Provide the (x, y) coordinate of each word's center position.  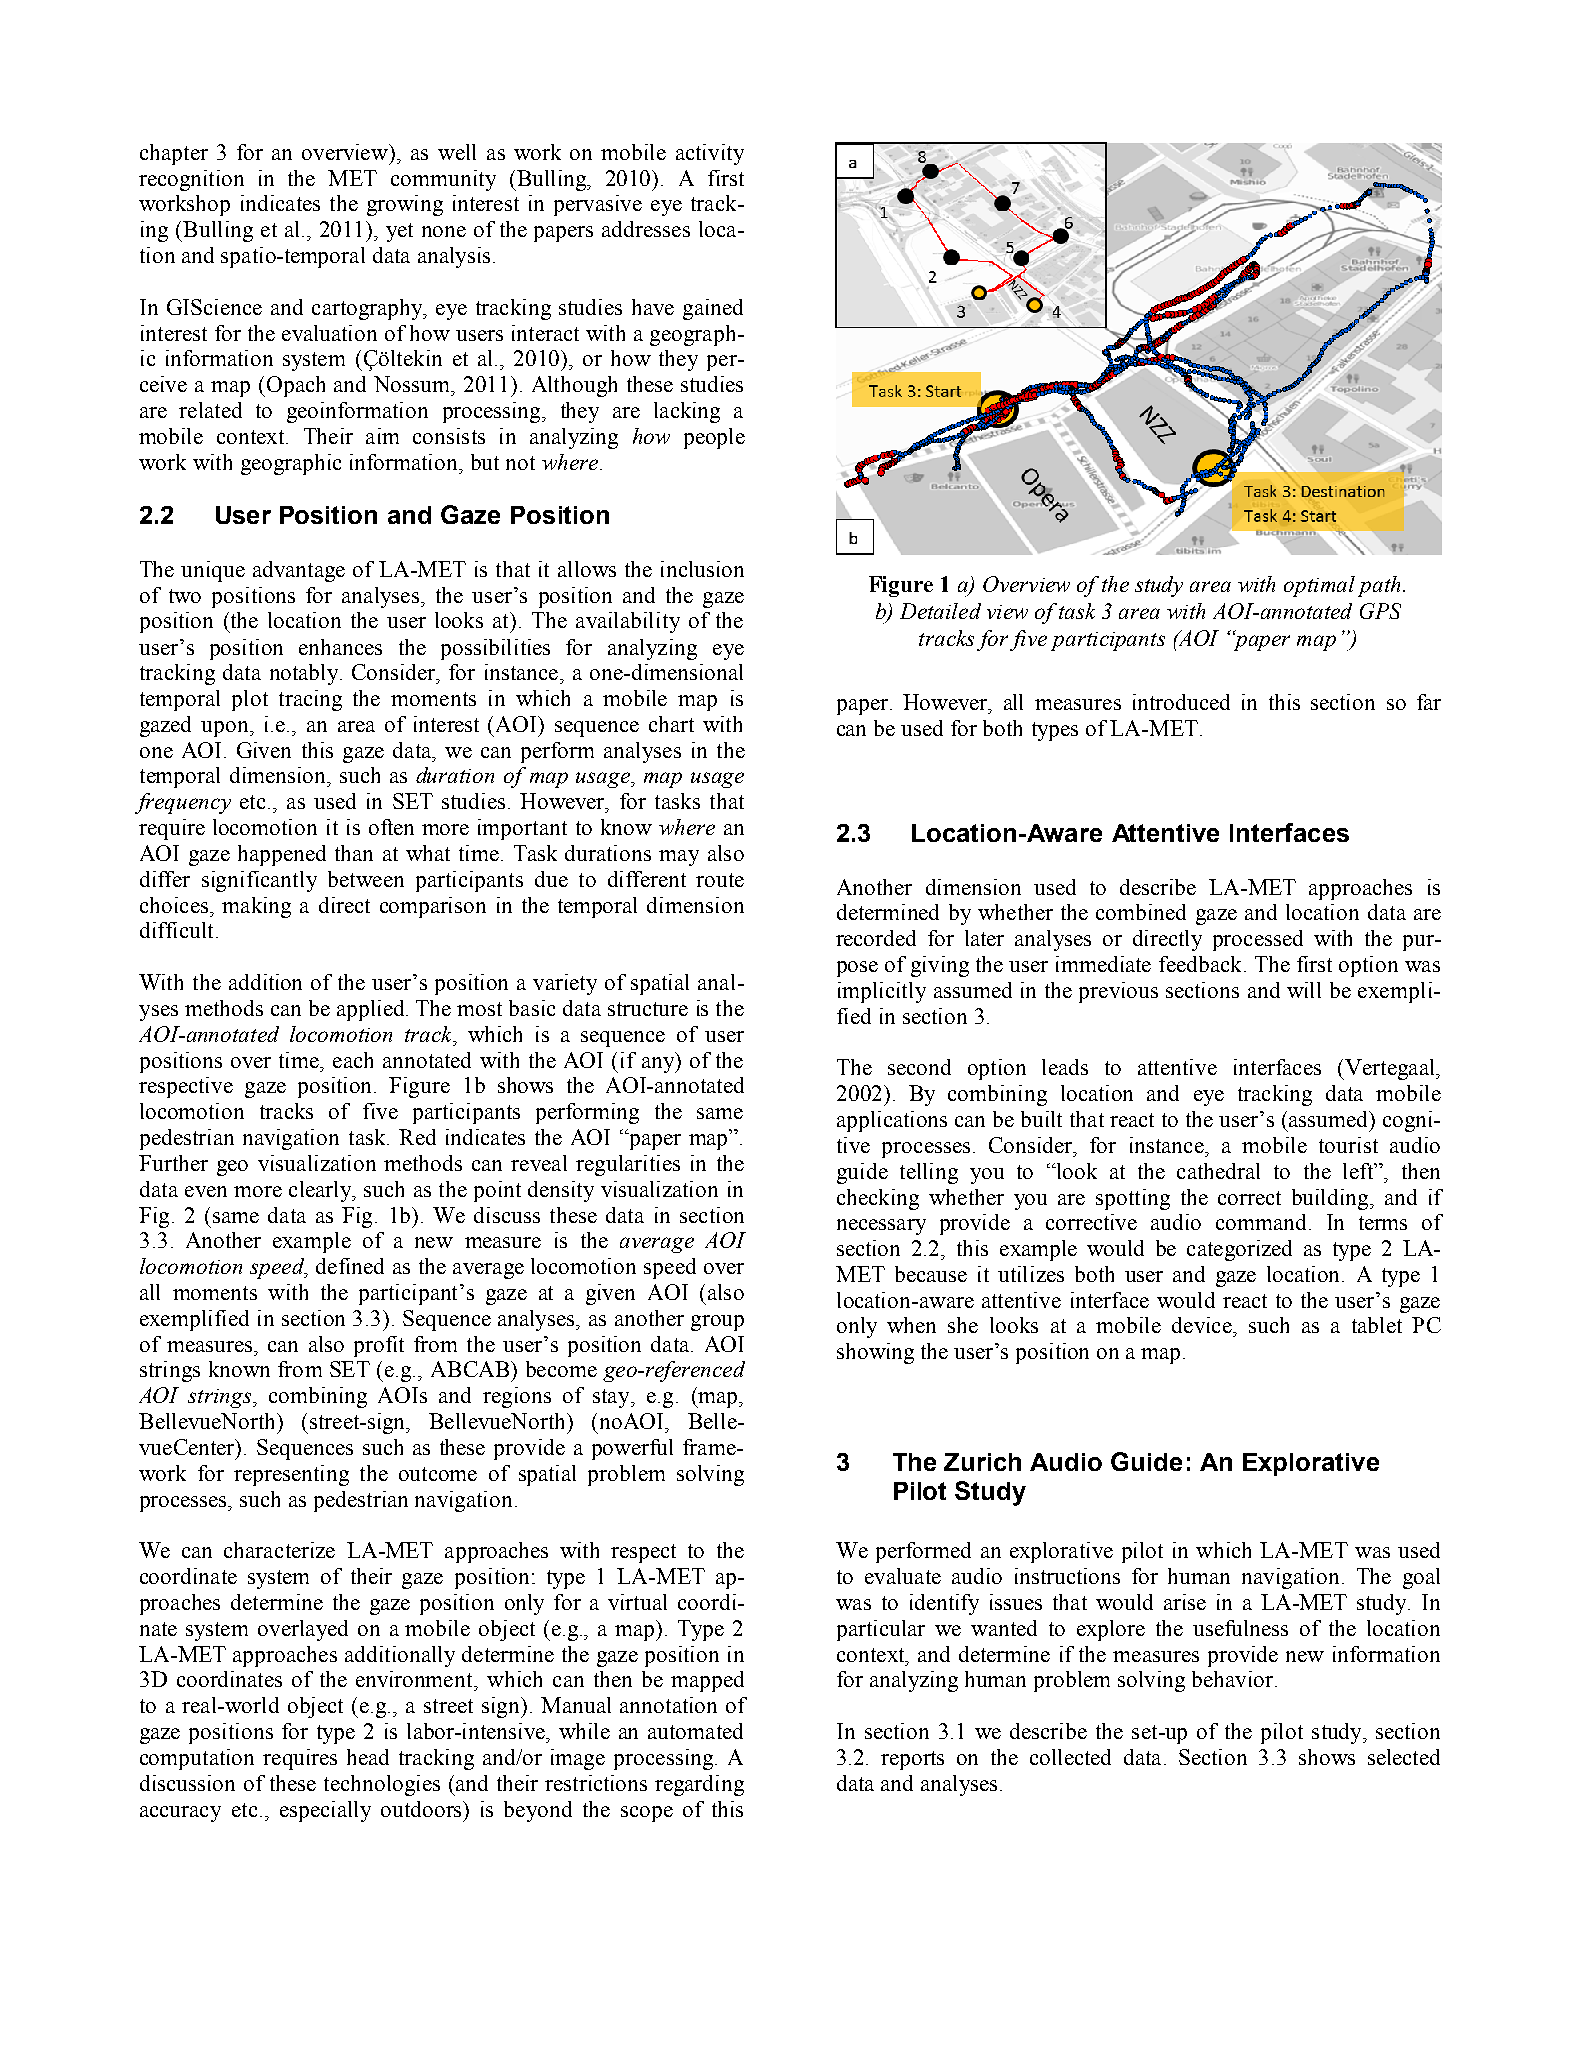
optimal (1319, 586)
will (1304, 990)
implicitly (882, 992)
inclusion (702, 569)
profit (379, 1346)
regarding (699, 1785)
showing (875, 1353)
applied (372, 1010)
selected (1404, 1757)
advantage (299, 571)
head (368, 1757)
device (1203, 1325)
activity (710, 154)
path (1379, 586)
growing (405, 205)
